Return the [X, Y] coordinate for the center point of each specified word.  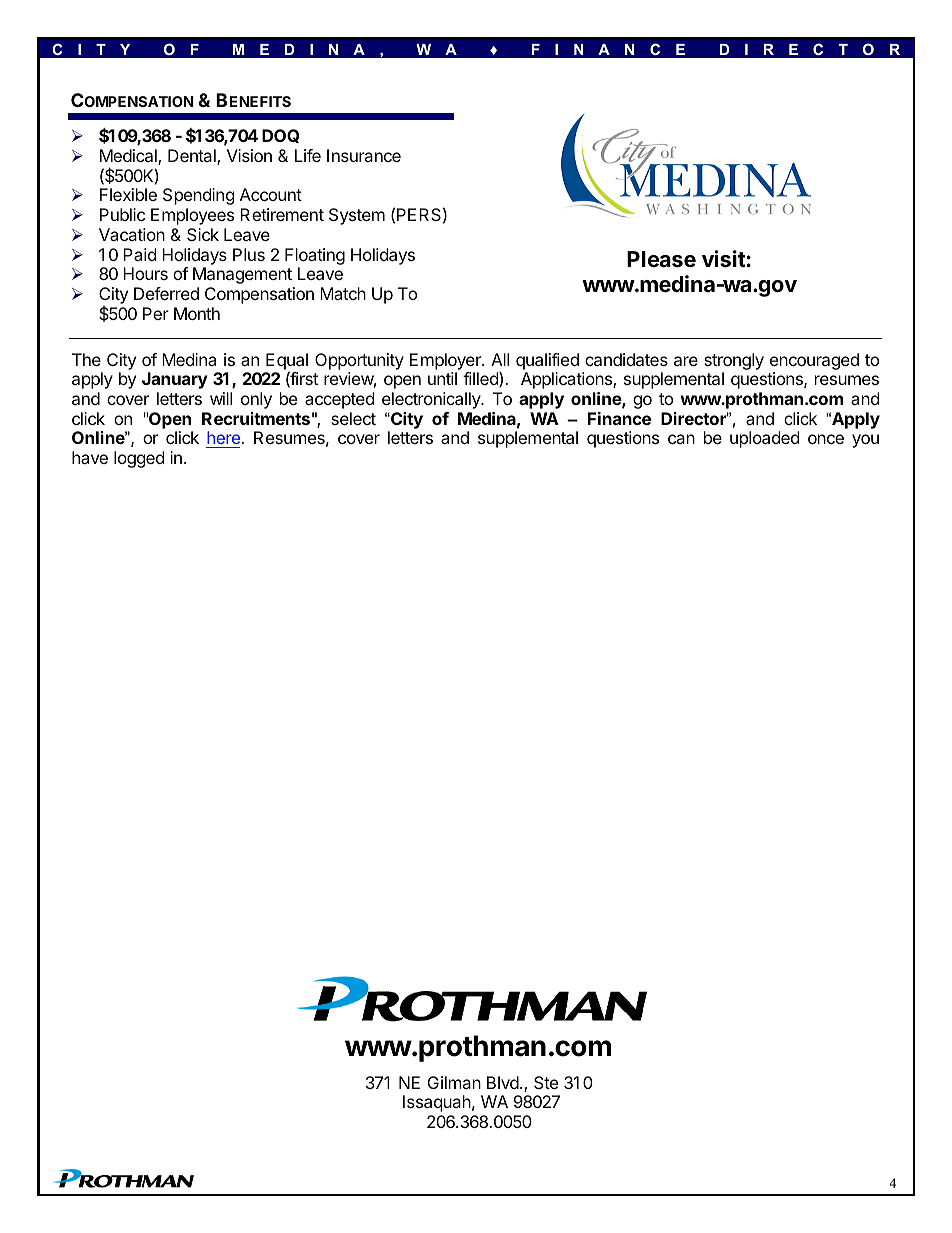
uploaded [764, 439]
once [826, 439]
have [90, 457]
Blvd [503, 1082]
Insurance [364, 155]
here [224, 439]
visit [724, 259]
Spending [199, 196]
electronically [432, 400]
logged [139, 459]
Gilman [454, 1082]
